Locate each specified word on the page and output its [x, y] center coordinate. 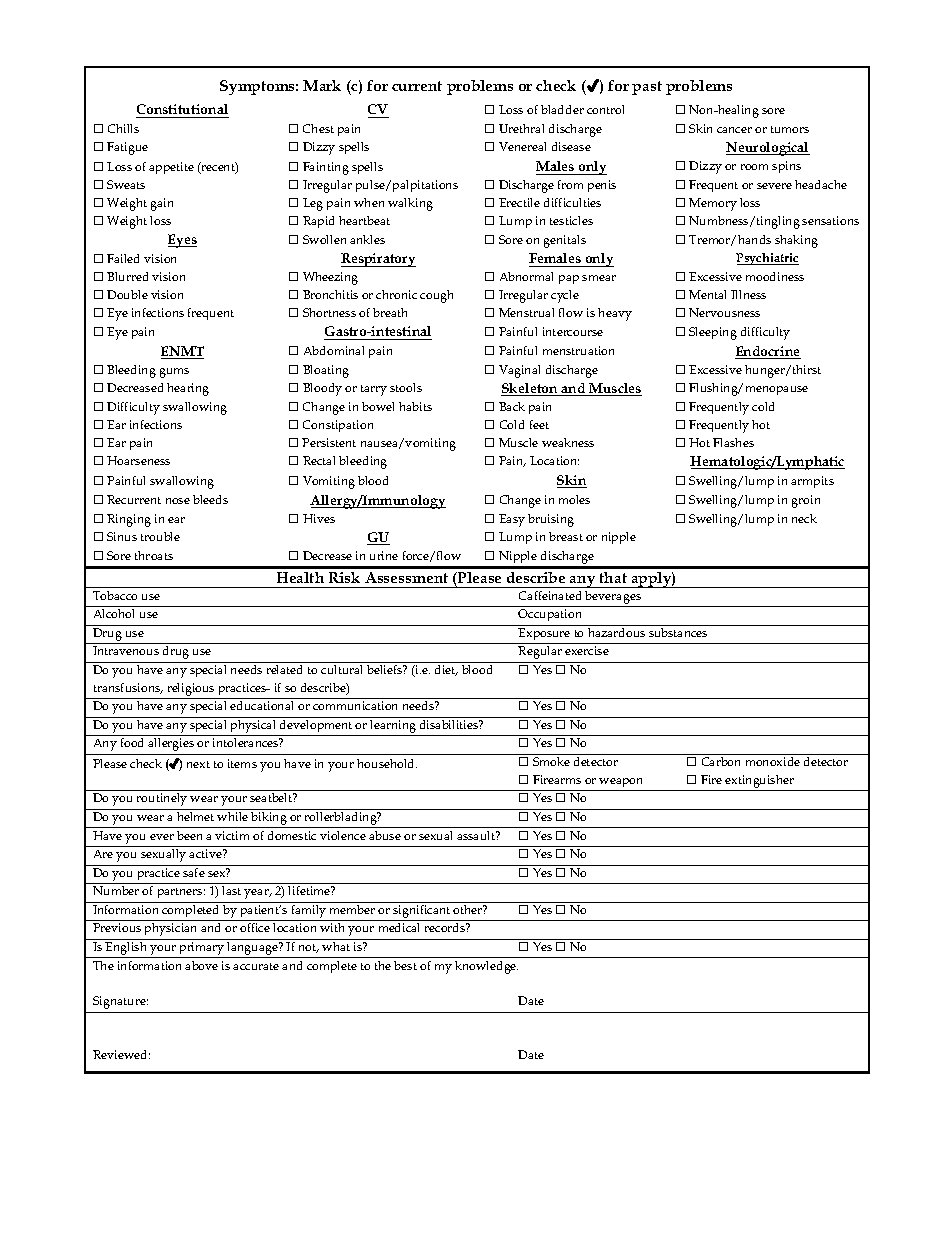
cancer [734, 130]
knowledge [486, 967]
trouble [160, 536]
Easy [512, 520]
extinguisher [759, 781]
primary [202, 950]
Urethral [521, 128]
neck [804, 518]
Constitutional [182, 111]
